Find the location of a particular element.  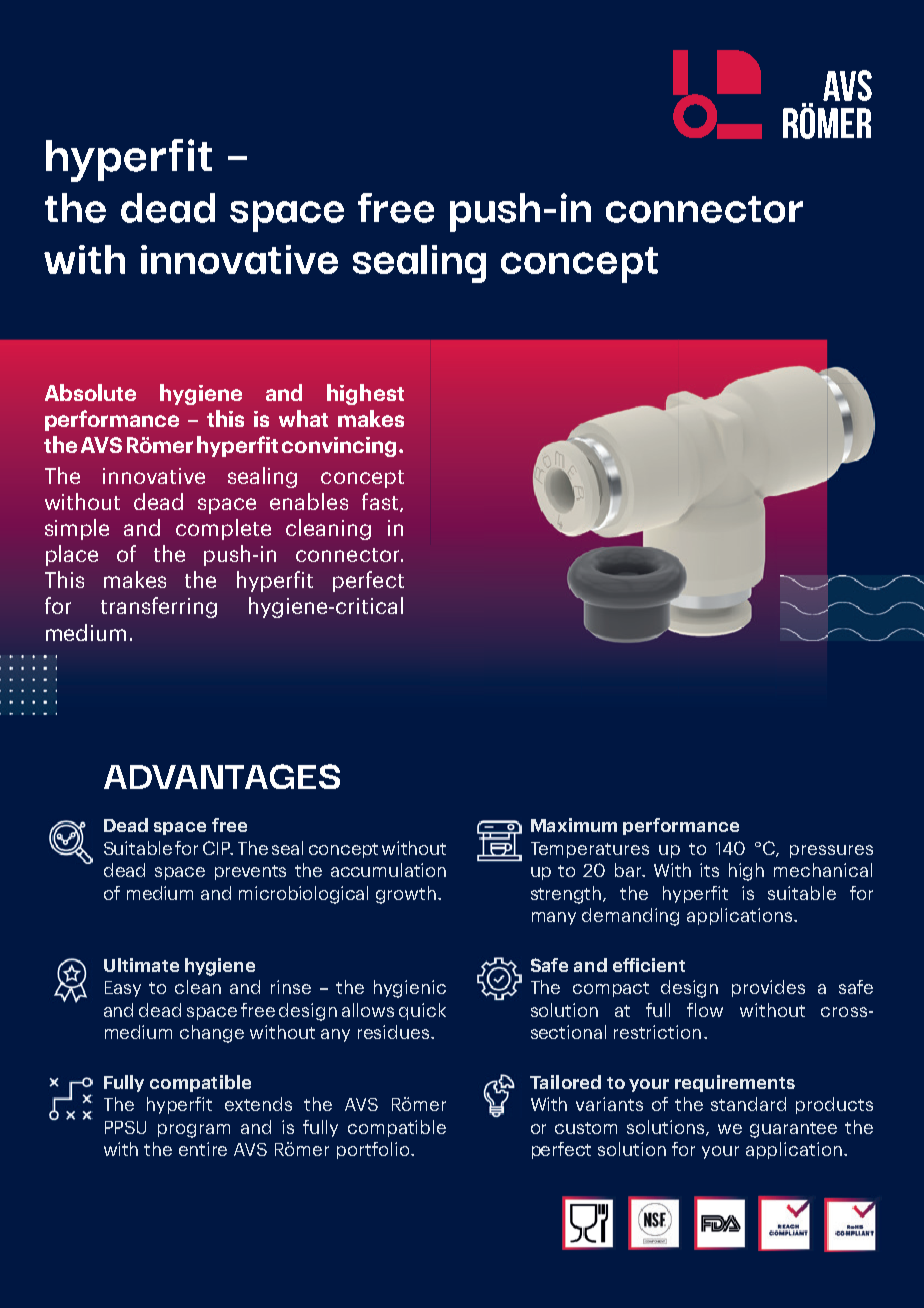

transferring is located at coordinates (159, 607).
